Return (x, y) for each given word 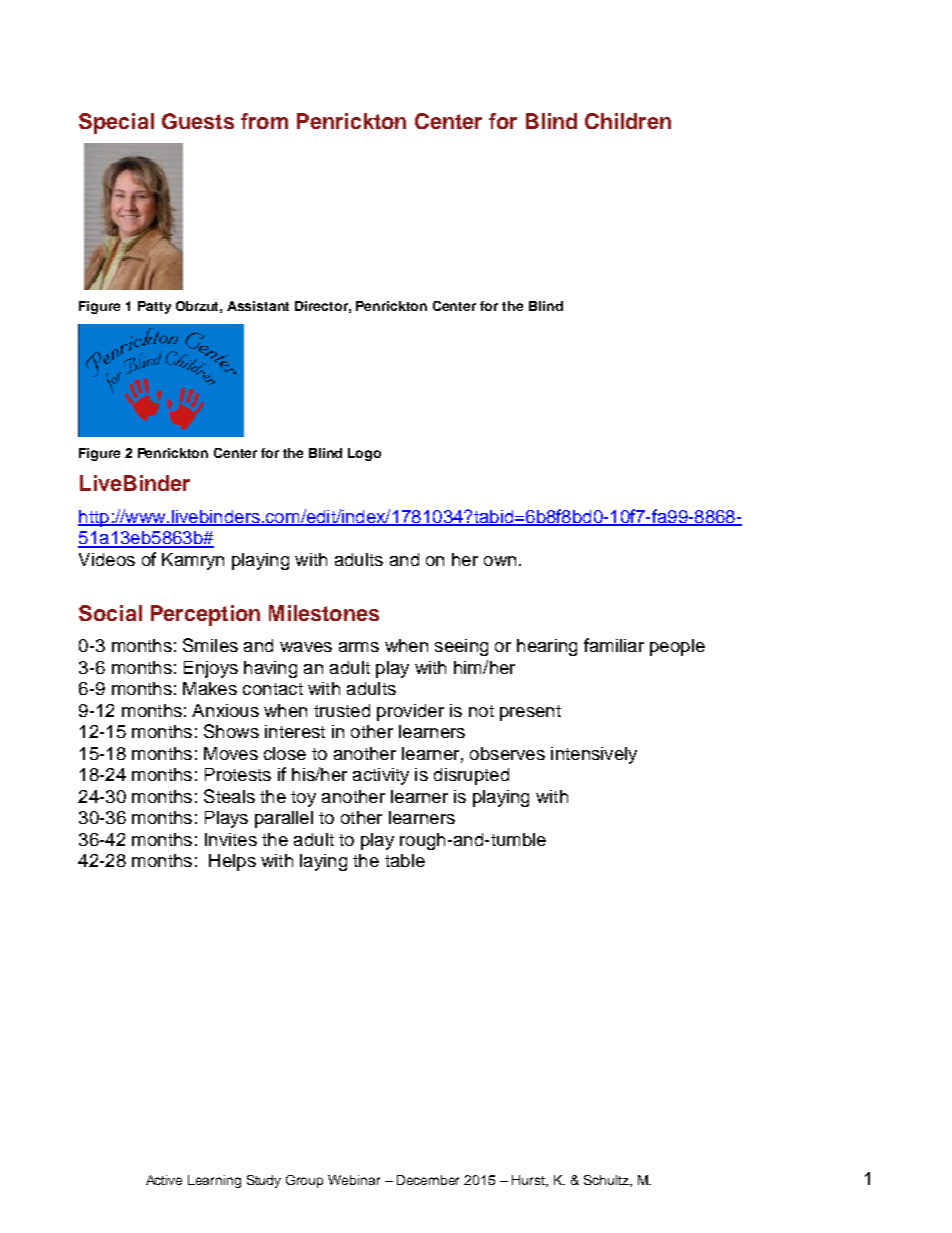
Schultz (607, 1181)
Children (628, 121)
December (428, 1180)
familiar (614, 645)
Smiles (210, 645)
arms (359, 647)
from (264, 121)
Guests (198, 121)
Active (164, 1180)
